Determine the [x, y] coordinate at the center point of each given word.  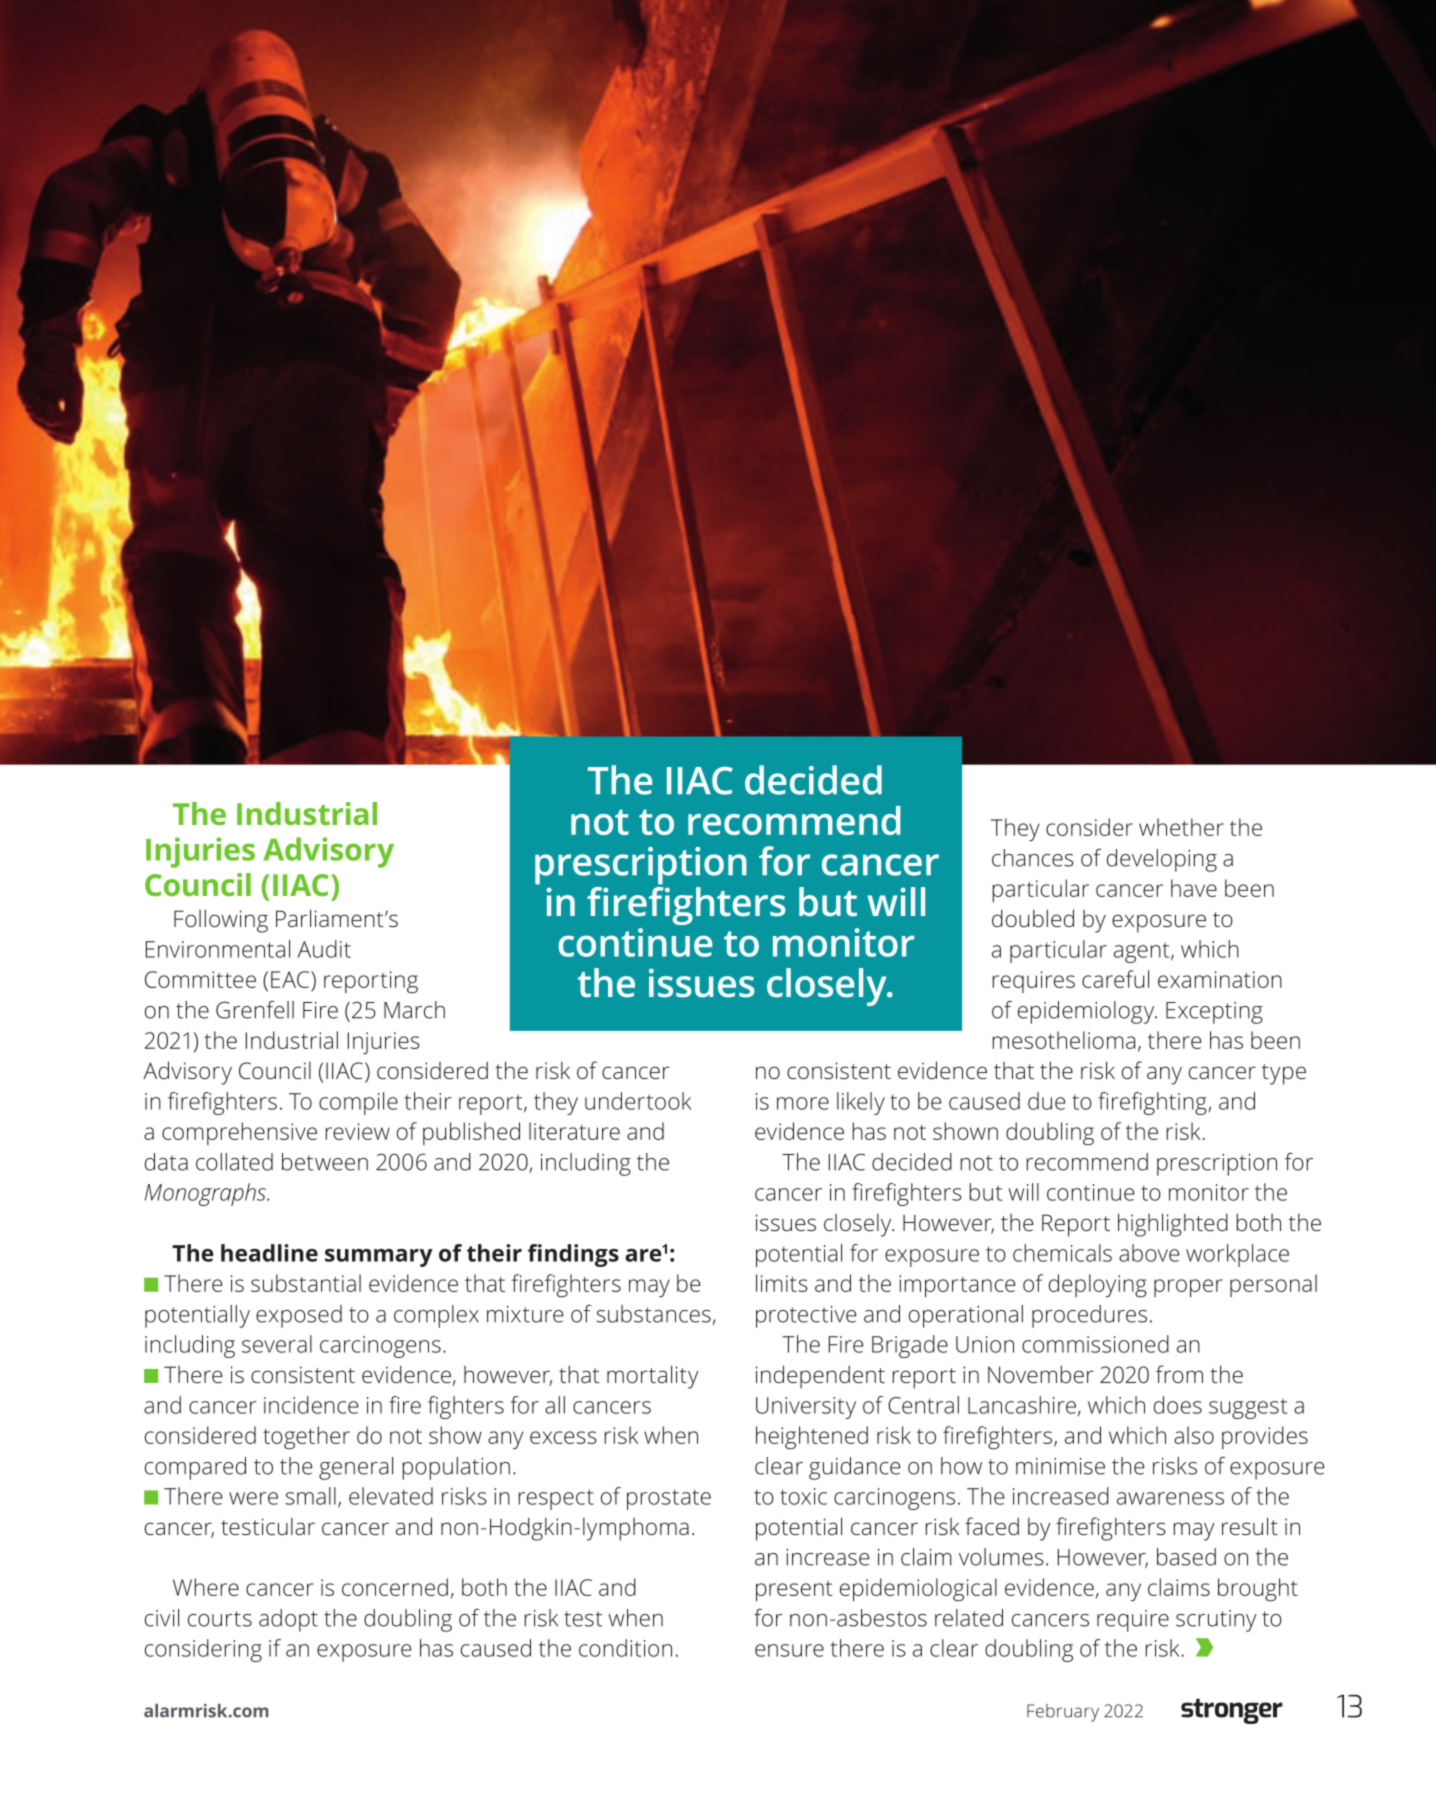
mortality [653, 1377]
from [1179, 1374]
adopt [288, 1620]
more [803, 1103]
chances [1033, 858]
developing [1162, 860]
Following [221, 921]
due [1046, 1101]
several [277, 1344]
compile [358, 1103]
